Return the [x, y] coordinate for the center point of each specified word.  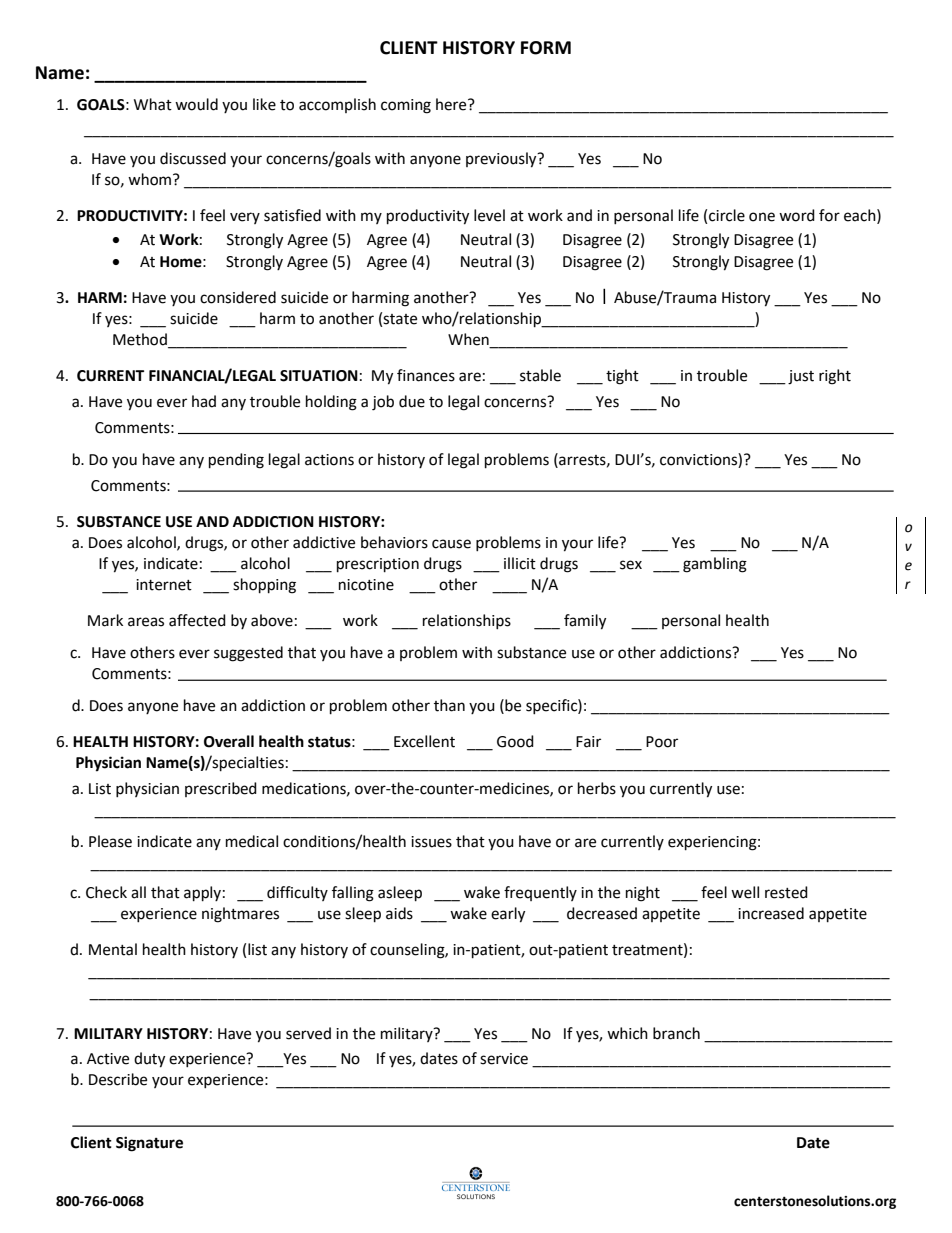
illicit [520, 563]
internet [164, 585]
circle [727, 215]
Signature [149, 1144]
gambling [715, 565]
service [504, 1059]
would [196, 104]
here [452, 104]
